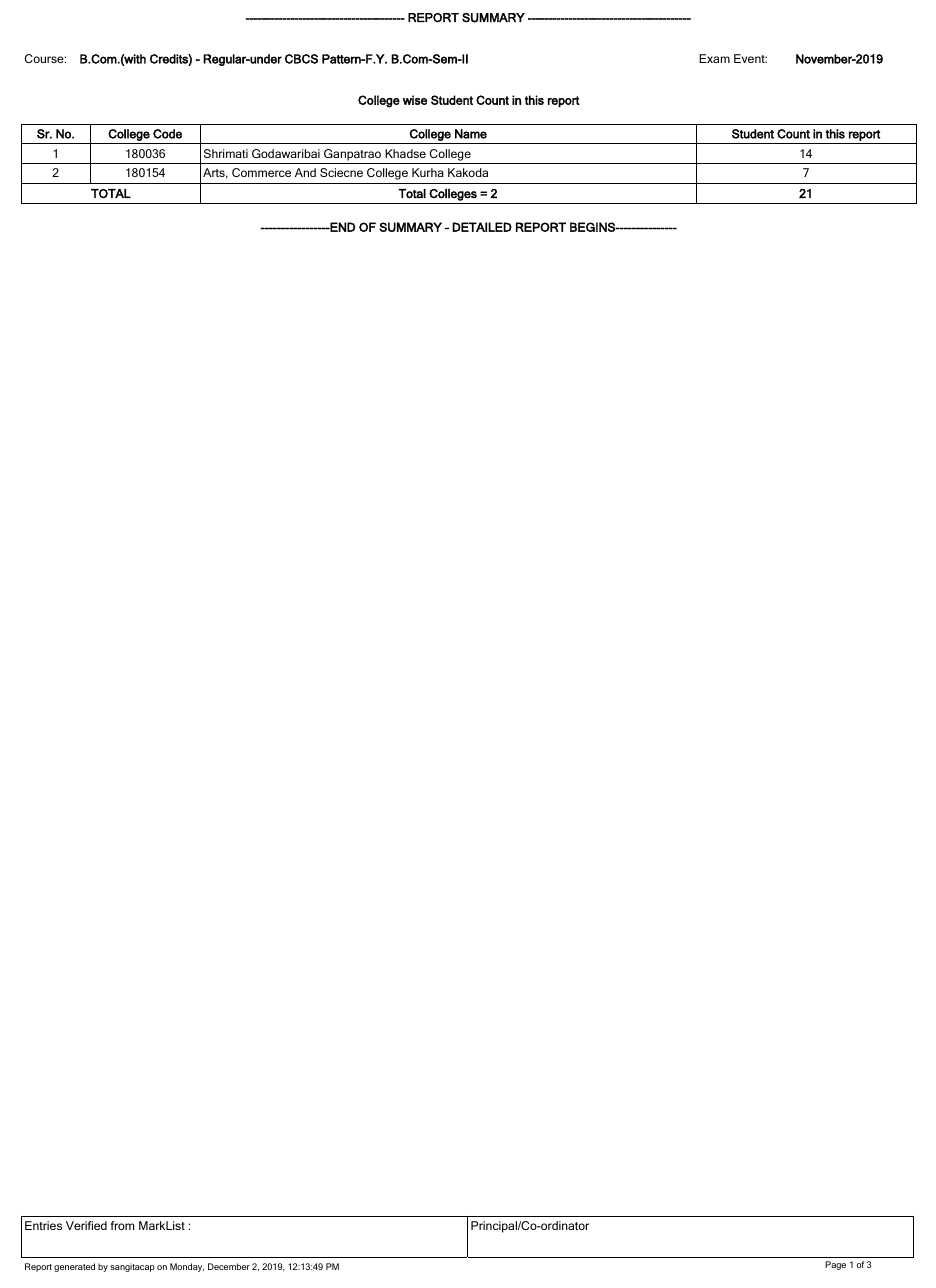 The image size is (936, 1288). What do you see at coordinates (305, 172) in the screenshot?
I see `And` at bounding box center [305, 172].
